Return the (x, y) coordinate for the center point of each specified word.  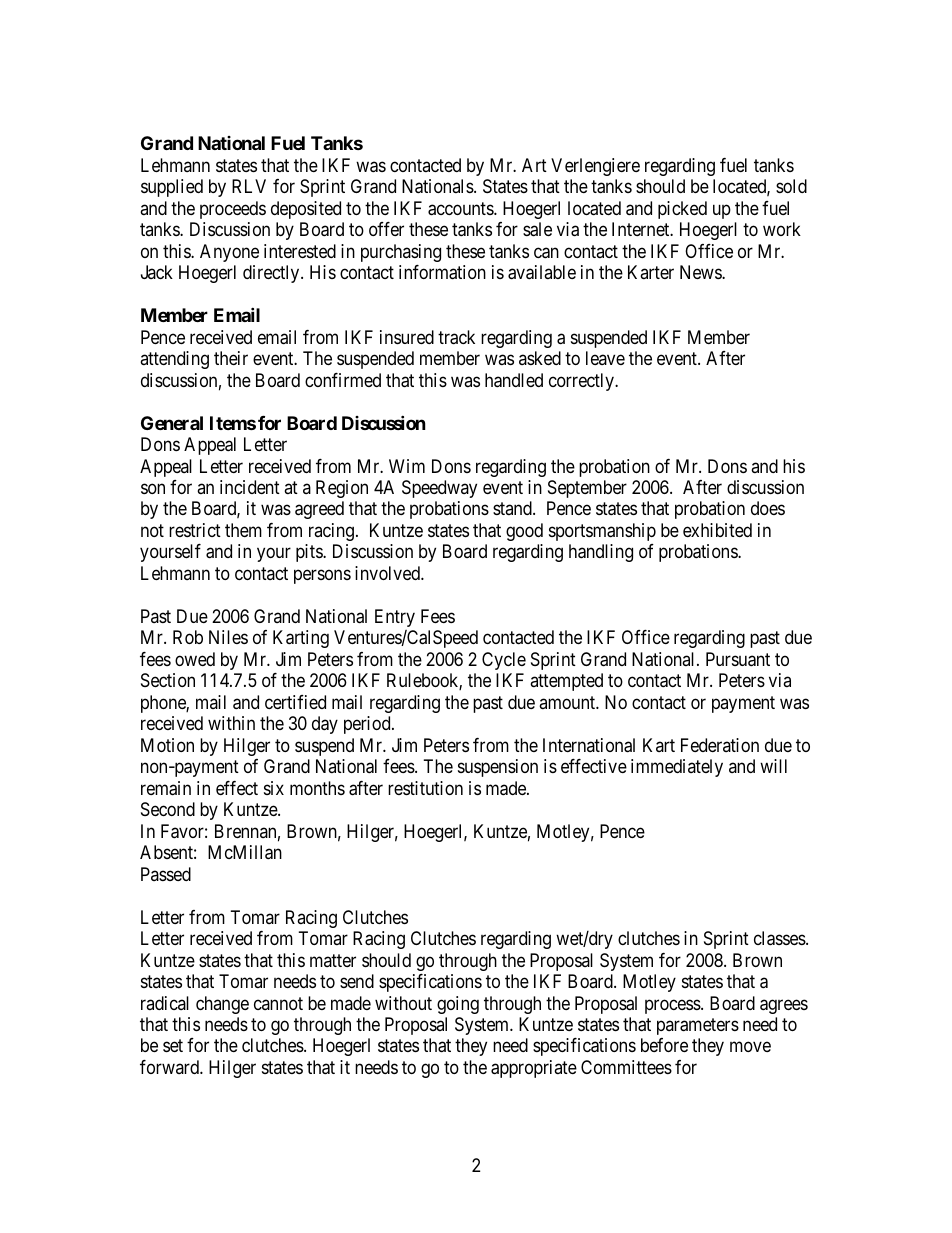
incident (250, 487)
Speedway (439, 489)
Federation (720, 745)
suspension (498, 768)
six (274, 788)
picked (682, 210)
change (222, 1005)
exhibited (717, 530)
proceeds (233, 210)
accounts (461, 209)
